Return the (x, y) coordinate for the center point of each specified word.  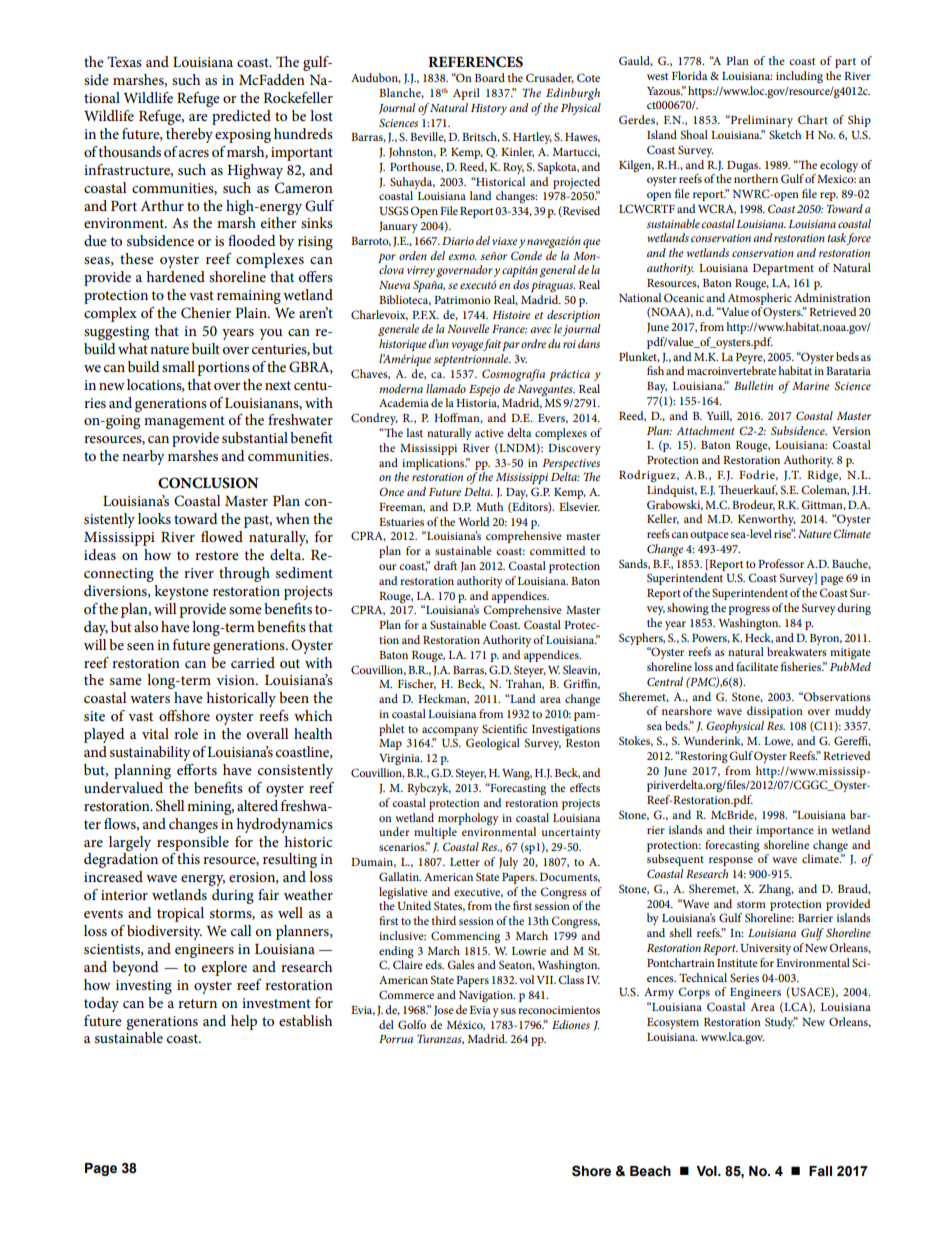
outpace (709, 536)
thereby (189, 135)
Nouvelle (468, 328)
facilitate (757, 666)
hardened (175, 276)
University (765, 949)
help (244, 1022)
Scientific (504, 728)
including (799, 77)
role (186, 733)
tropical (180, 914)
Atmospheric (759, 299)
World (474, 521)
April (466, 94)
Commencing (465, 937)
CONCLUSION (208, 483)
